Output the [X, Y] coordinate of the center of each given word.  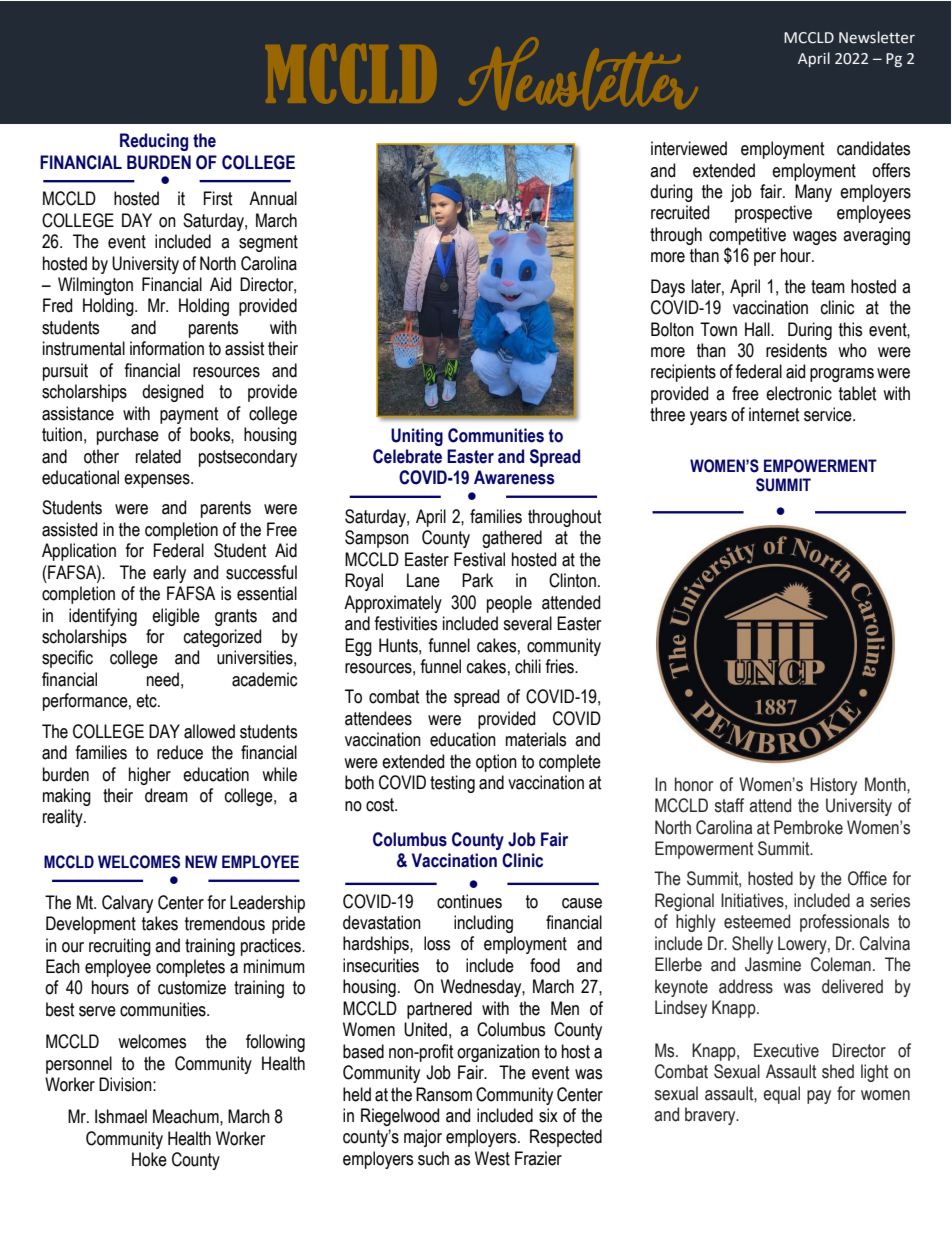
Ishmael [121, 1116]
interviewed [689, 148]
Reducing [154, 142]
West [492, 1158]
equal [781, 1095]
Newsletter [877, 37]
